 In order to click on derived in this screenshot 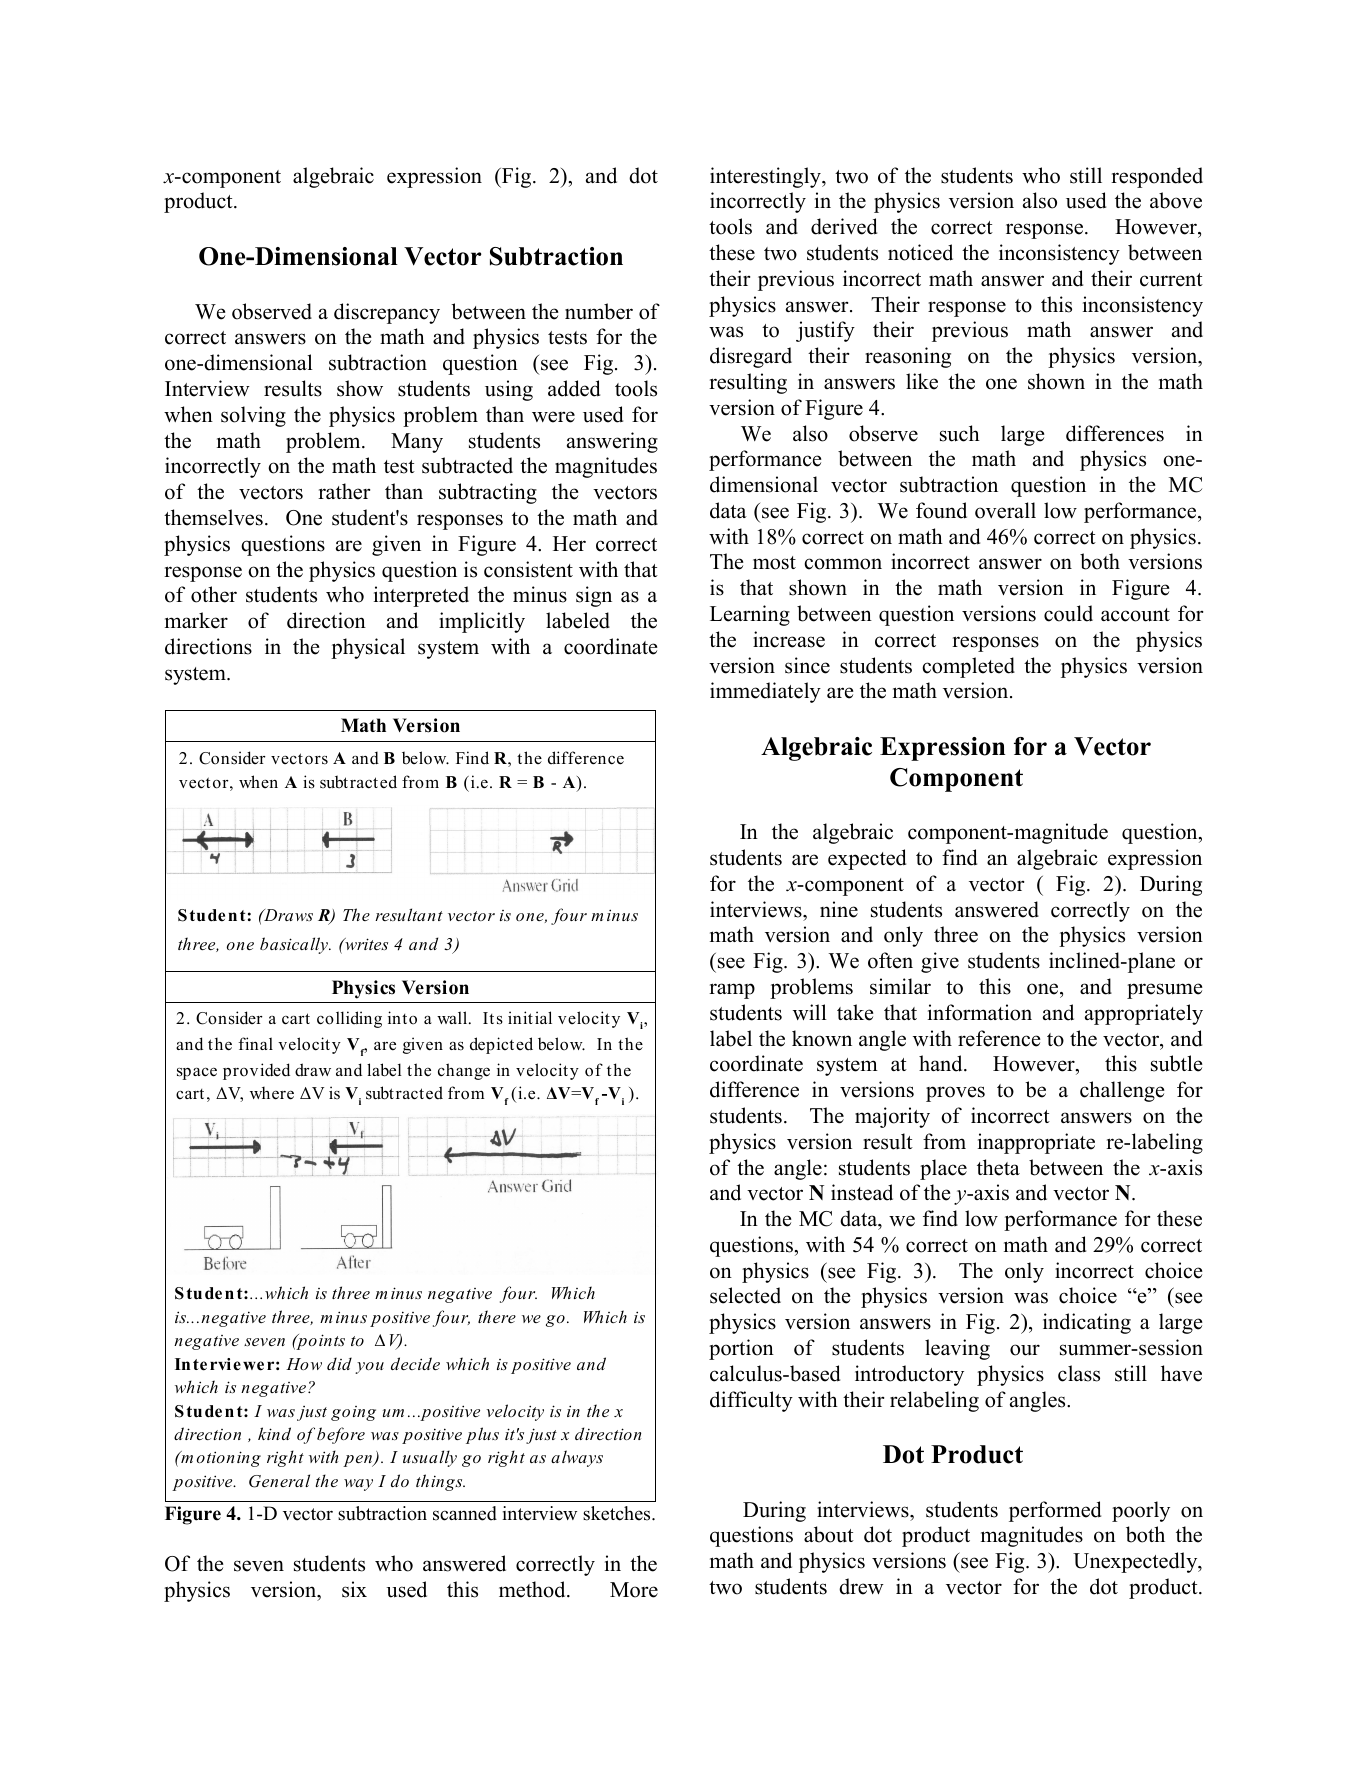, I will do `click(844, 226)`.
